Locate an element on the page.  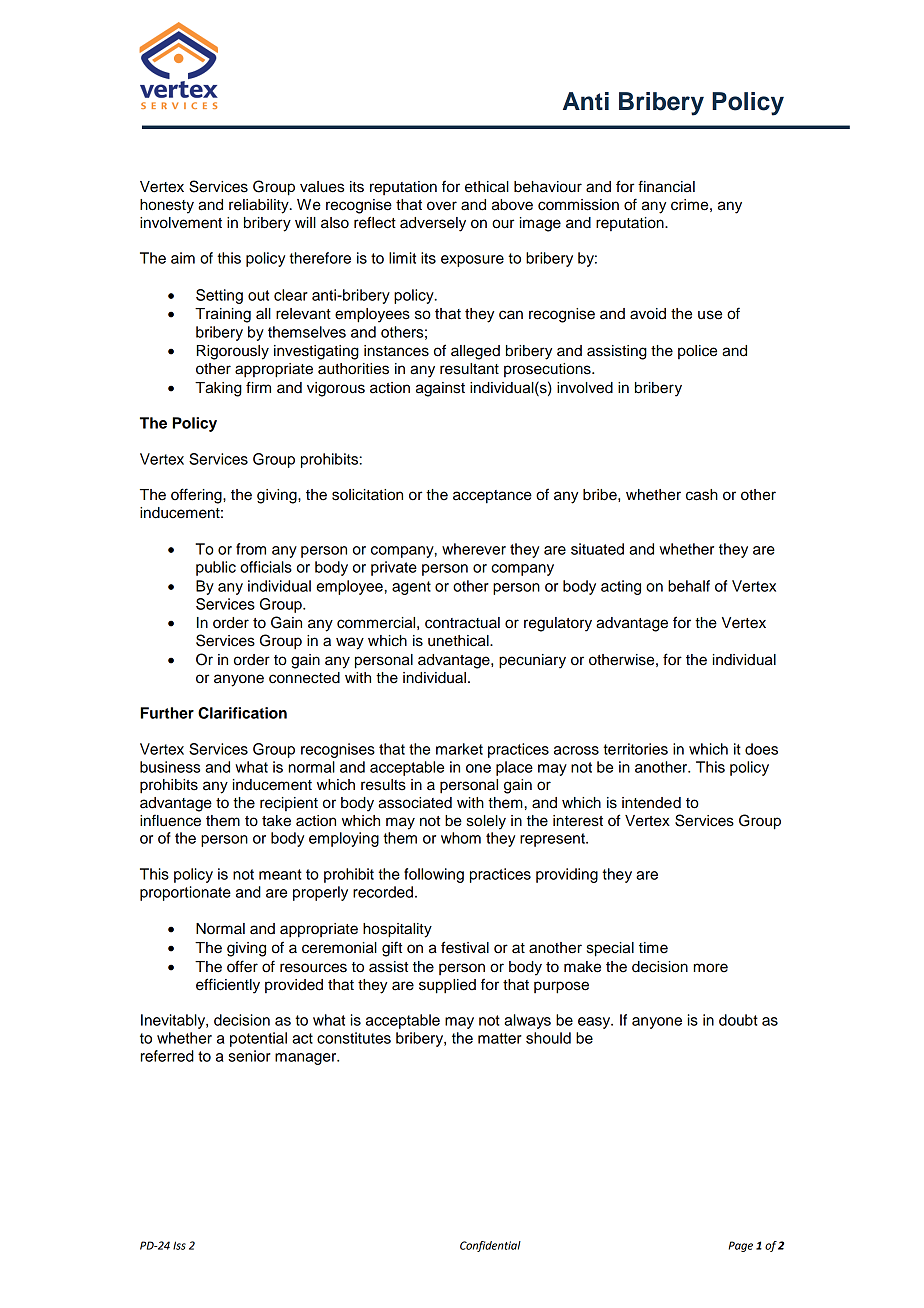
behalf is located at coordinates (689, 586).
